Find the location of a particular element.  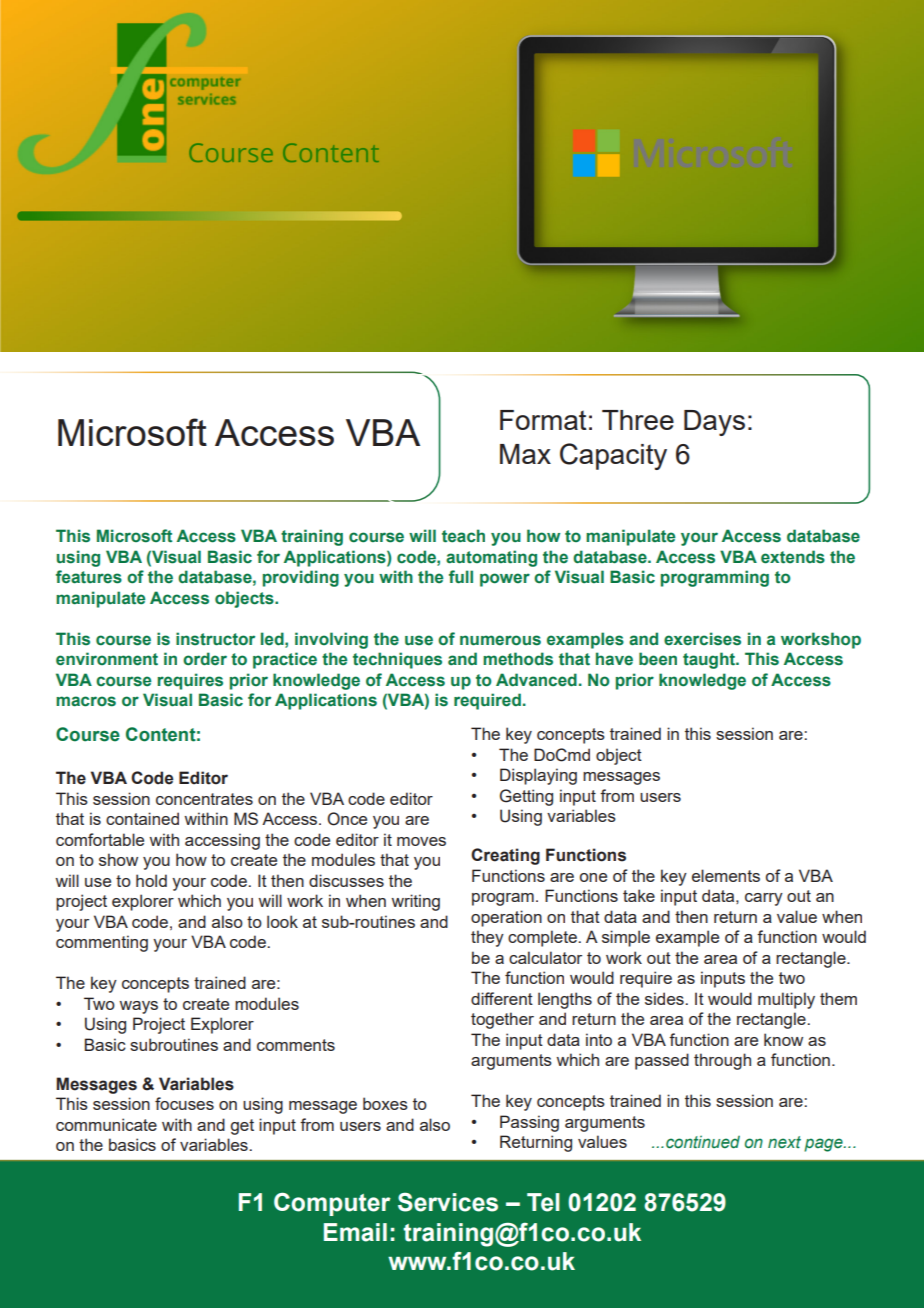

commenting is located at coordinates (102, 943).
